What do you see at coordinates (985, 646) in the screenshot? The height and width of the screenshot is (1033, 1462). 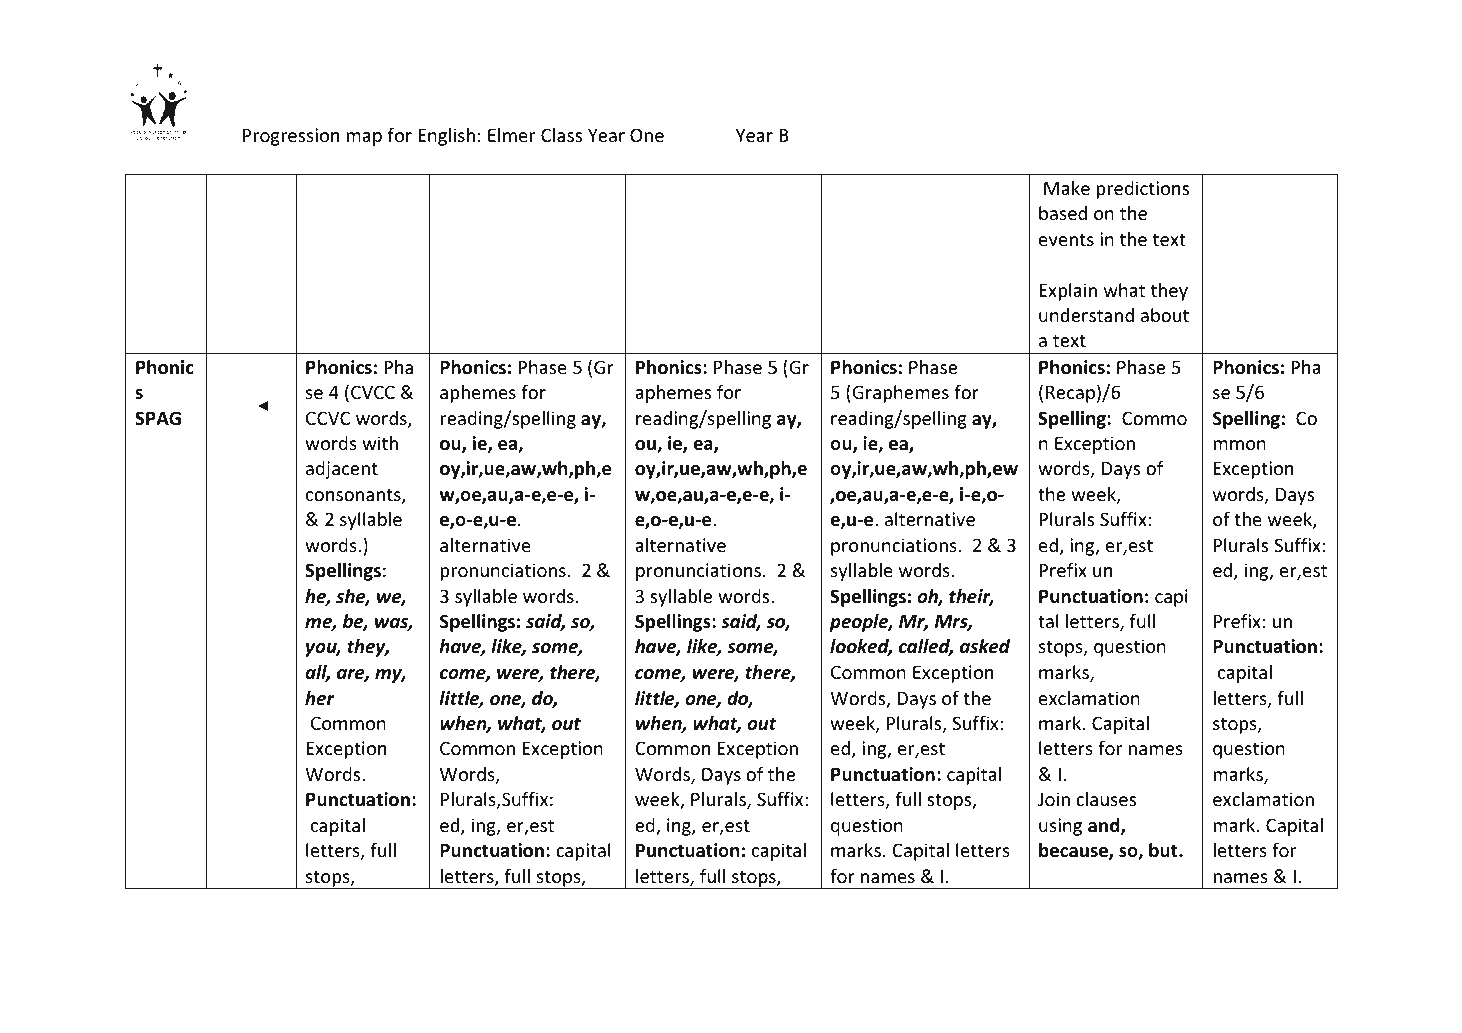 I see `asked` at bounding box center [985, 646].
